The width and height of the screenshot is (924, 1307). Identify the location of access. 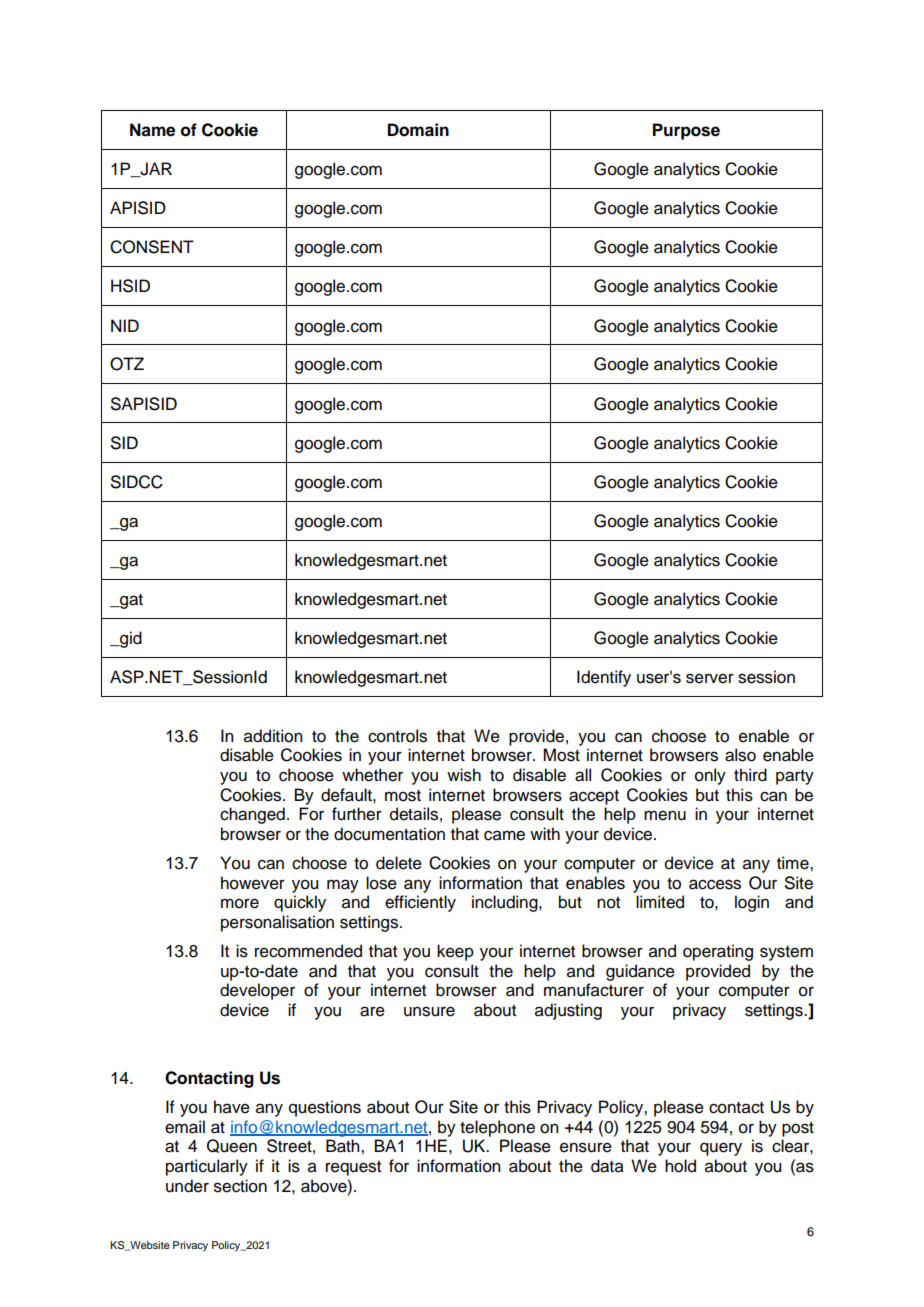
(715, 884).
